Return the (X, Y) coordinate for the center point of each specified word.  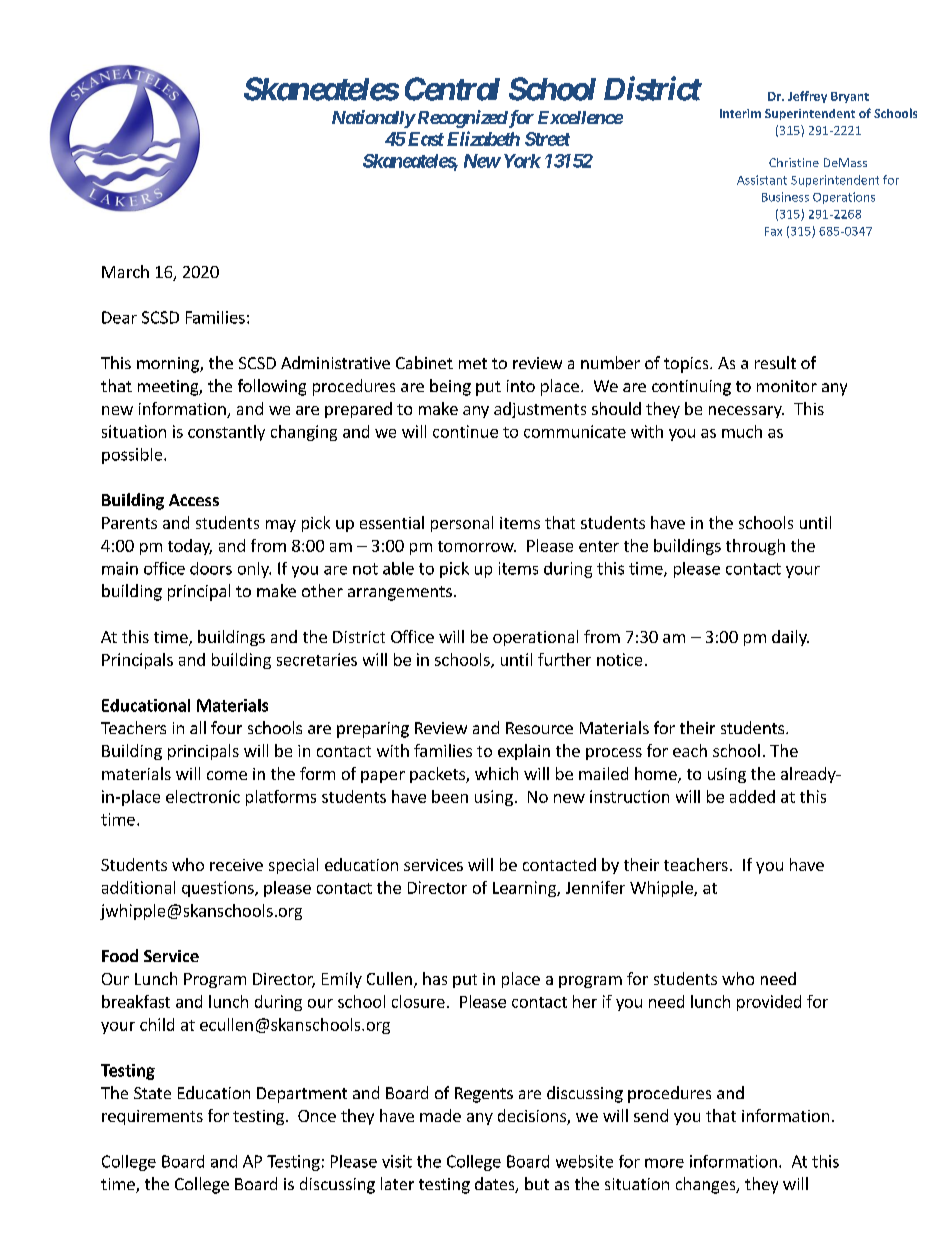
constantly (226, 433)
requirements (152, 1117)
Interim (740, 113)
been (450, 796)
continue (465, 431)
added (752, 796)
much (742, 431)
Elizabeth (483, 138)
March (125, 271)
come (227, 775)
